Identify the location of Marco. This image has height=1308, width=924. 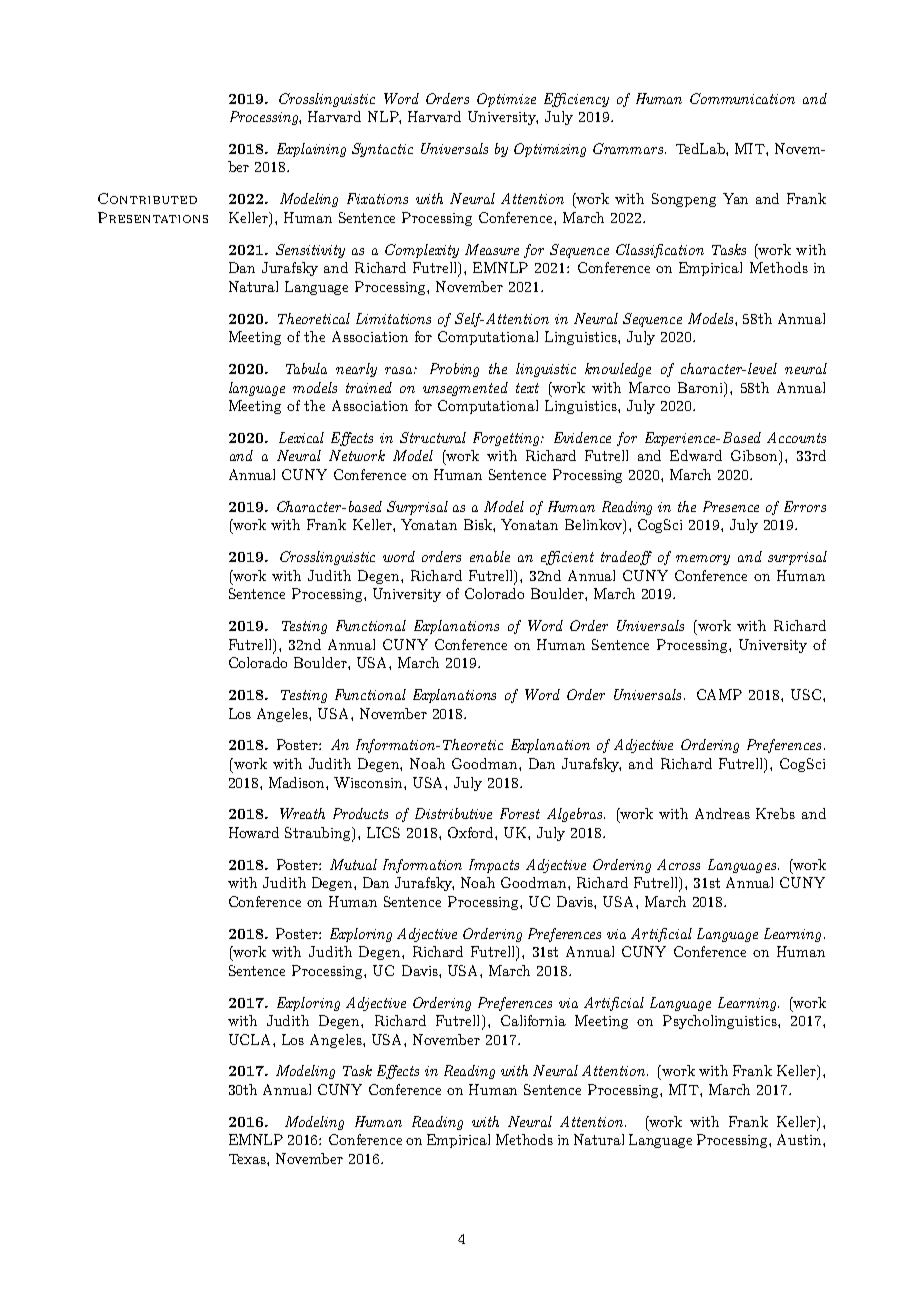
(649, 387).
